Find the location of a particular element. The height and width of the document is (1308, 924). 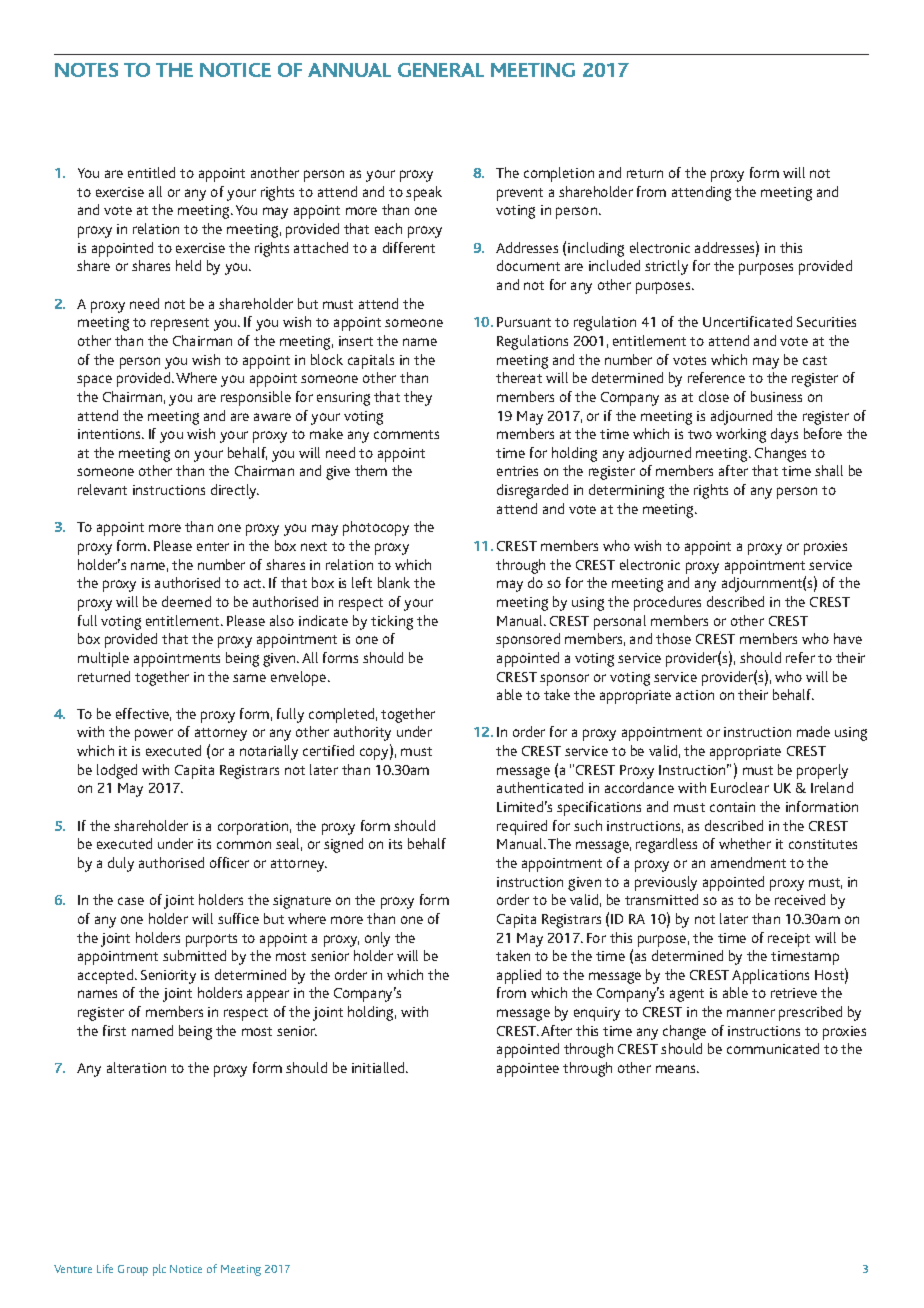

working is located at coordinates (741, 435).
